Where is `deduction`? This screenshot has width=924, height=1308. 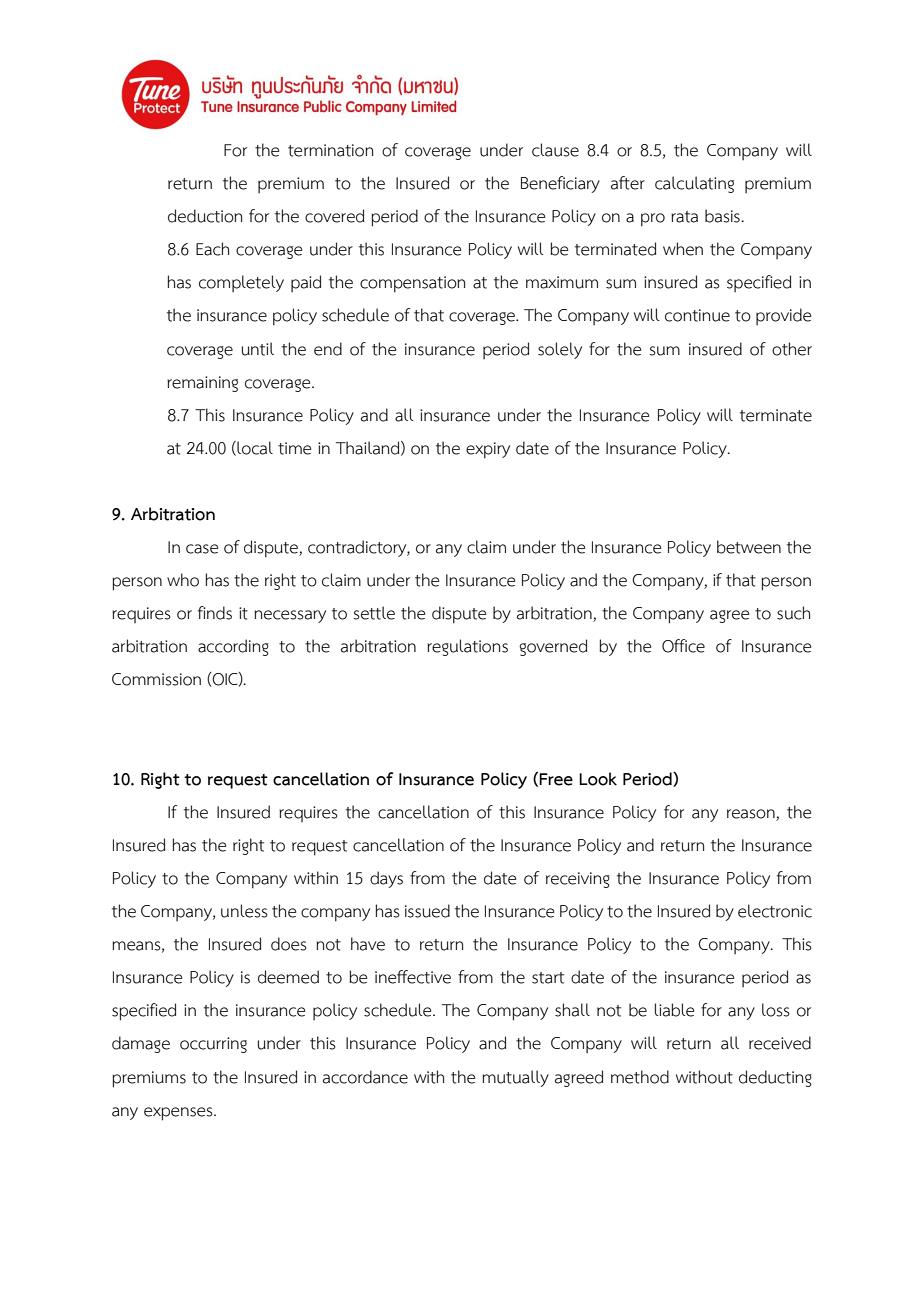 deduction is located at coordinates (205, 216).
